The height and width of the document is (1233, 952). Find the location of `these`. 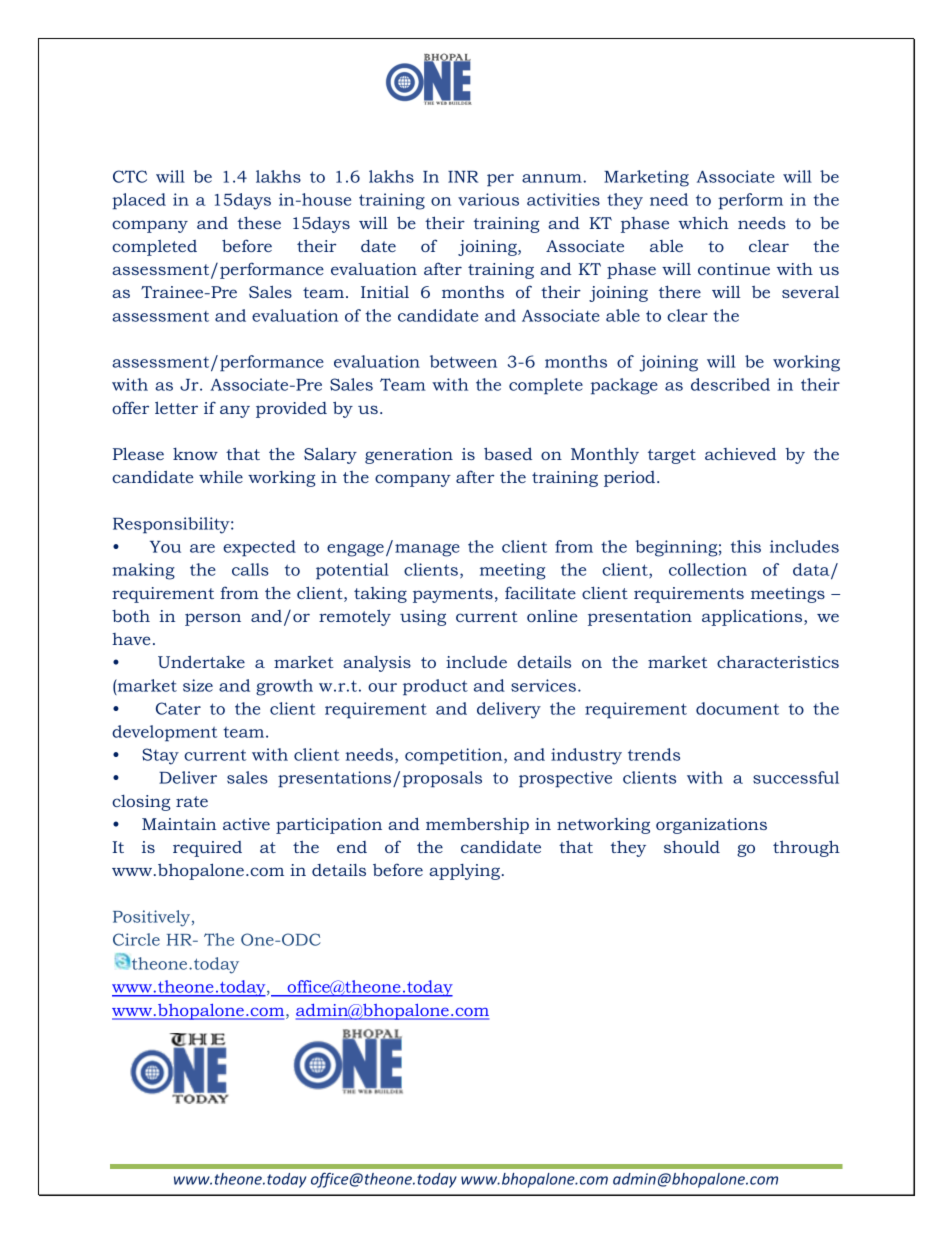

these is located at coordinates (259, 222).
